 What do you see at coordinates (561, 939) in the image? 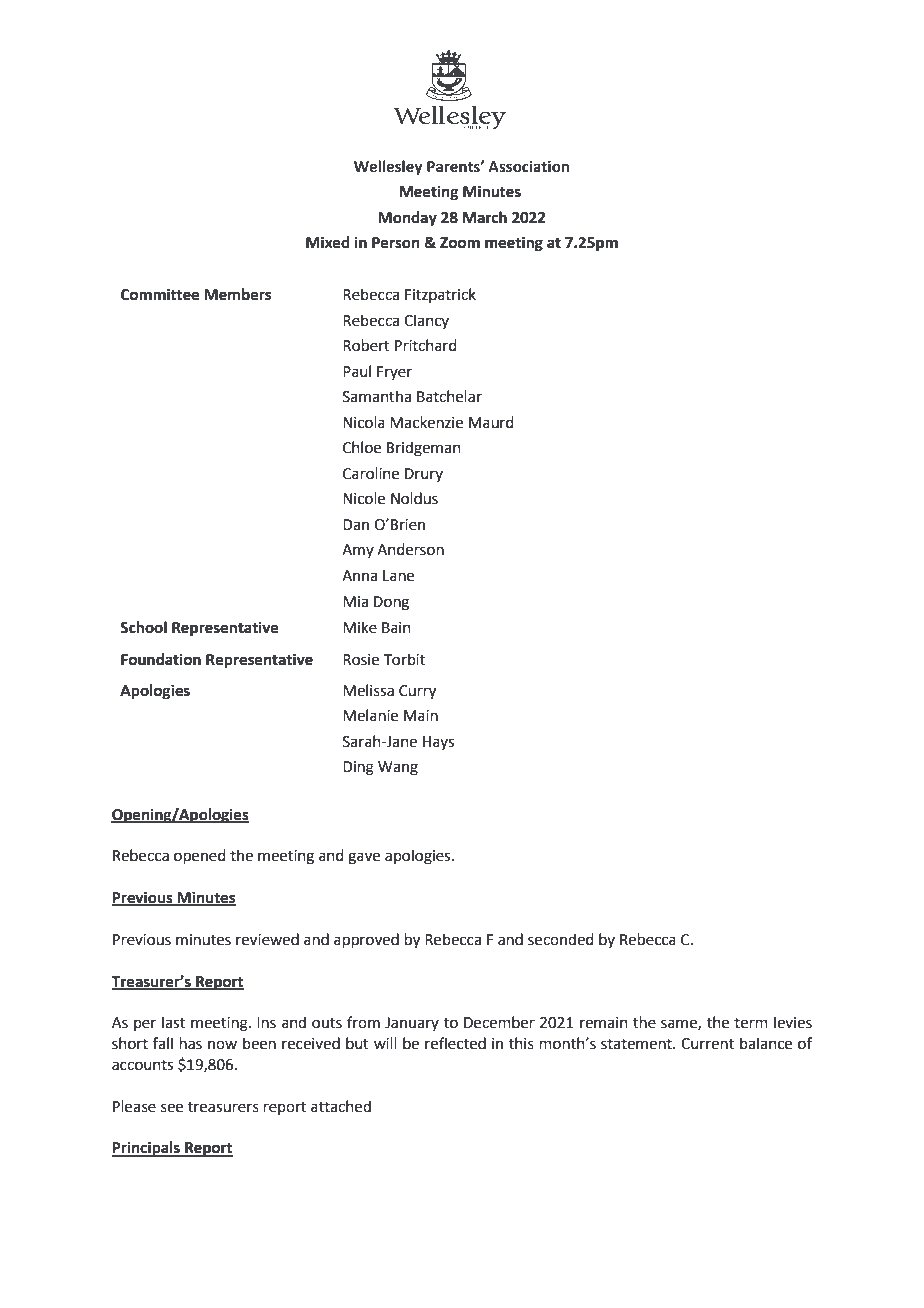
I see `seconded` at bounding box center [561, 939].
